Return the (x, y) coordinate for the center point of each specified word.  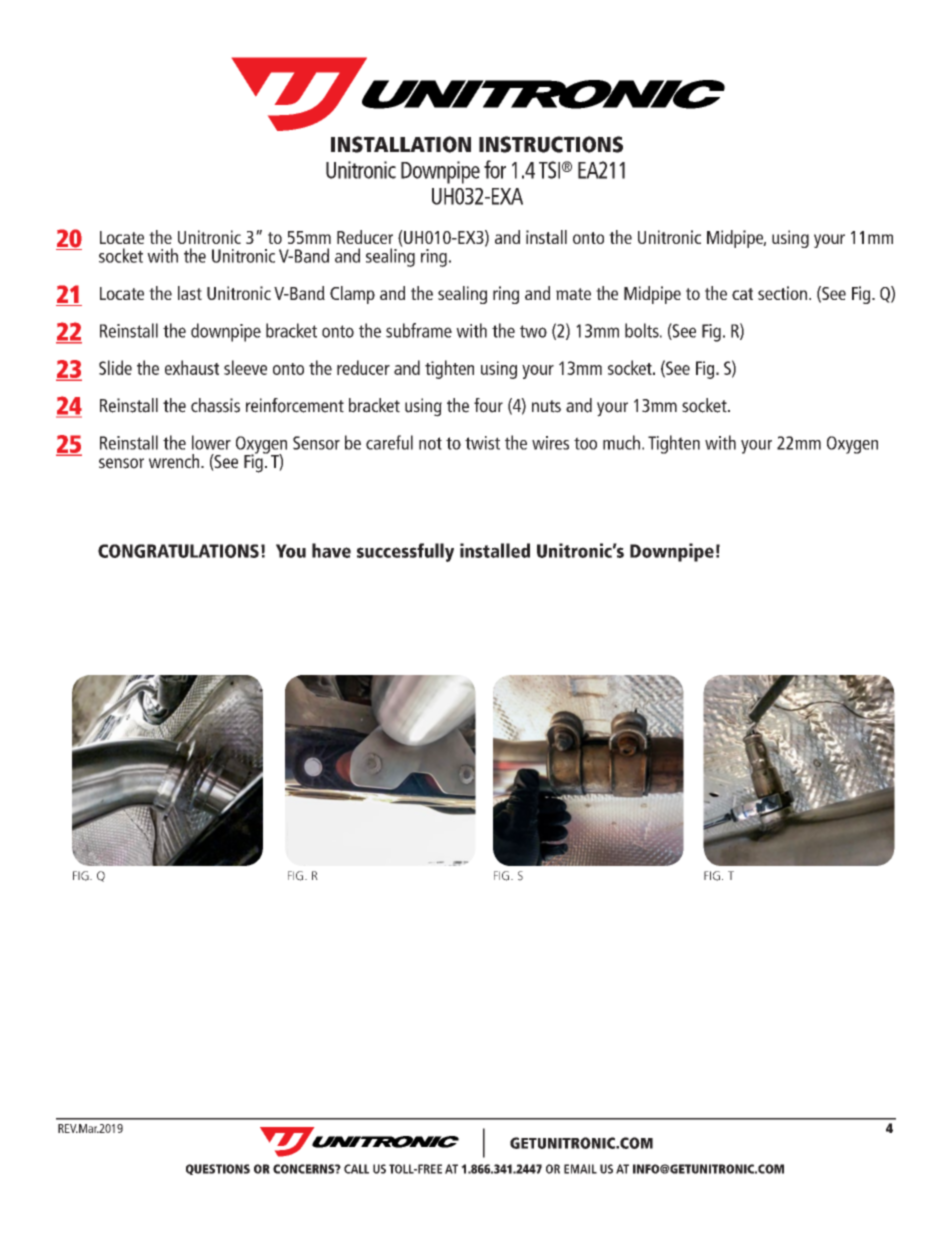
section (782, 293)
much (621, 442)
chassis (215, 405)
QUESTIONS (218, 1169)
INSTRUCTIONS (551, 144)
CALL (356, 1169)
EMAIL (580, 1169)
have (331, 550)
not (430, 443)
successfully (405, 552)
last (190, 293)
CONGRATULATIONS (178, 551)
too (585, 443)
